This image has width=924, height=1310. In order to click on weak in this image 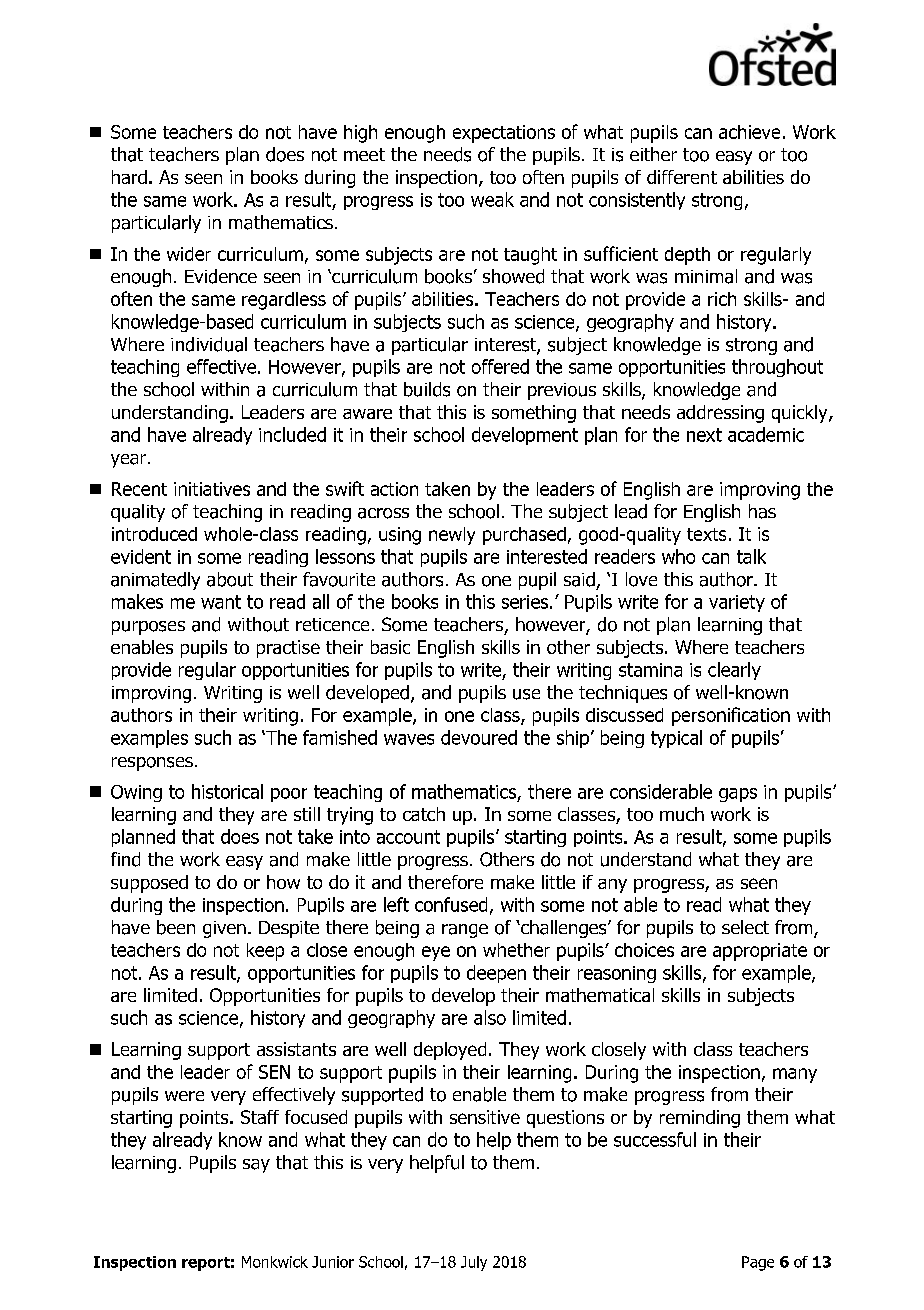, I will do `click(492, 199)`.
